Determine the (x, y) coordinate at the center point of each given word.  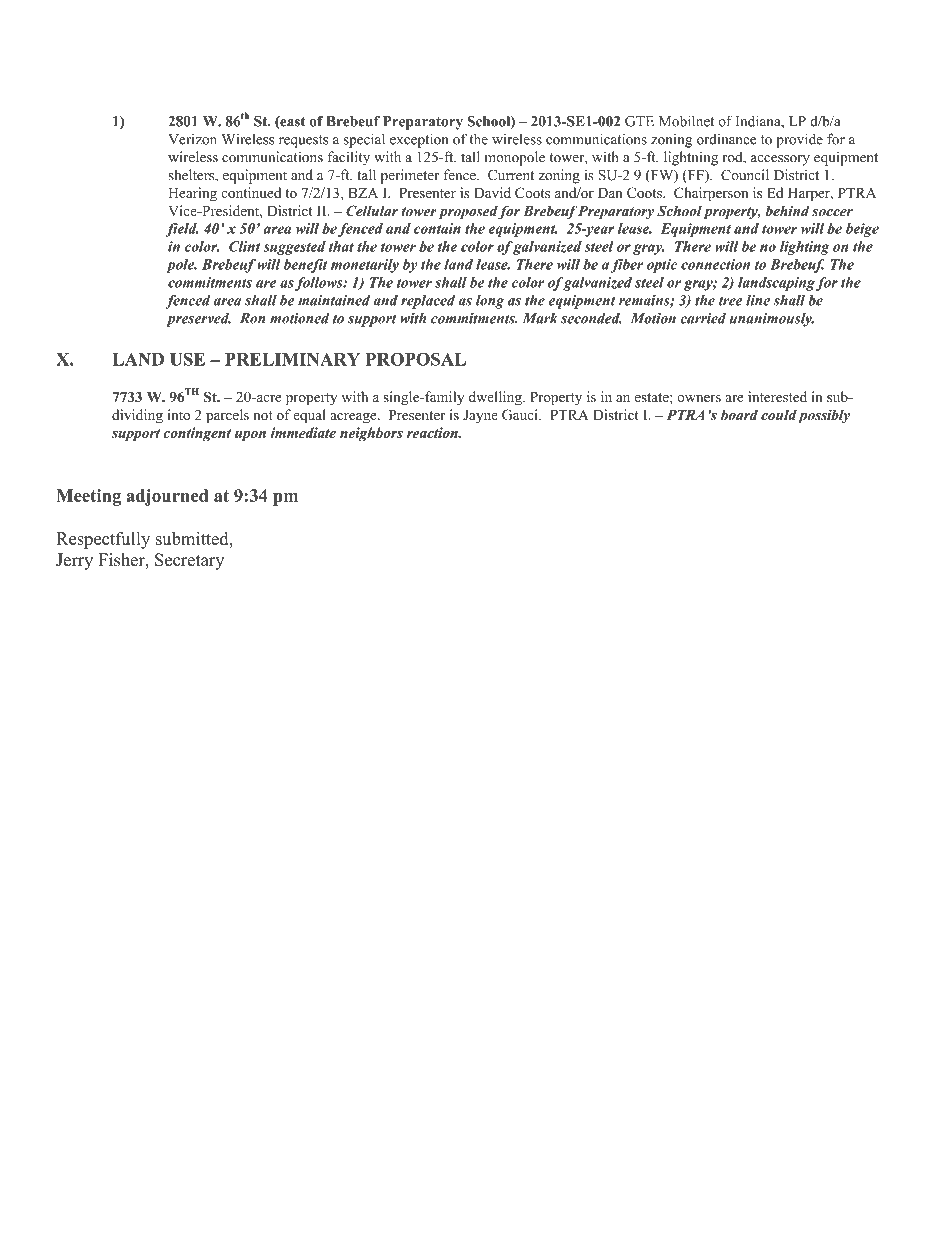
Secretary (189, 561)
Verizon (192, 139)
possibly (824, 416)
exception (419, 140)
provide (799, 140)
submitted (193, 538)
